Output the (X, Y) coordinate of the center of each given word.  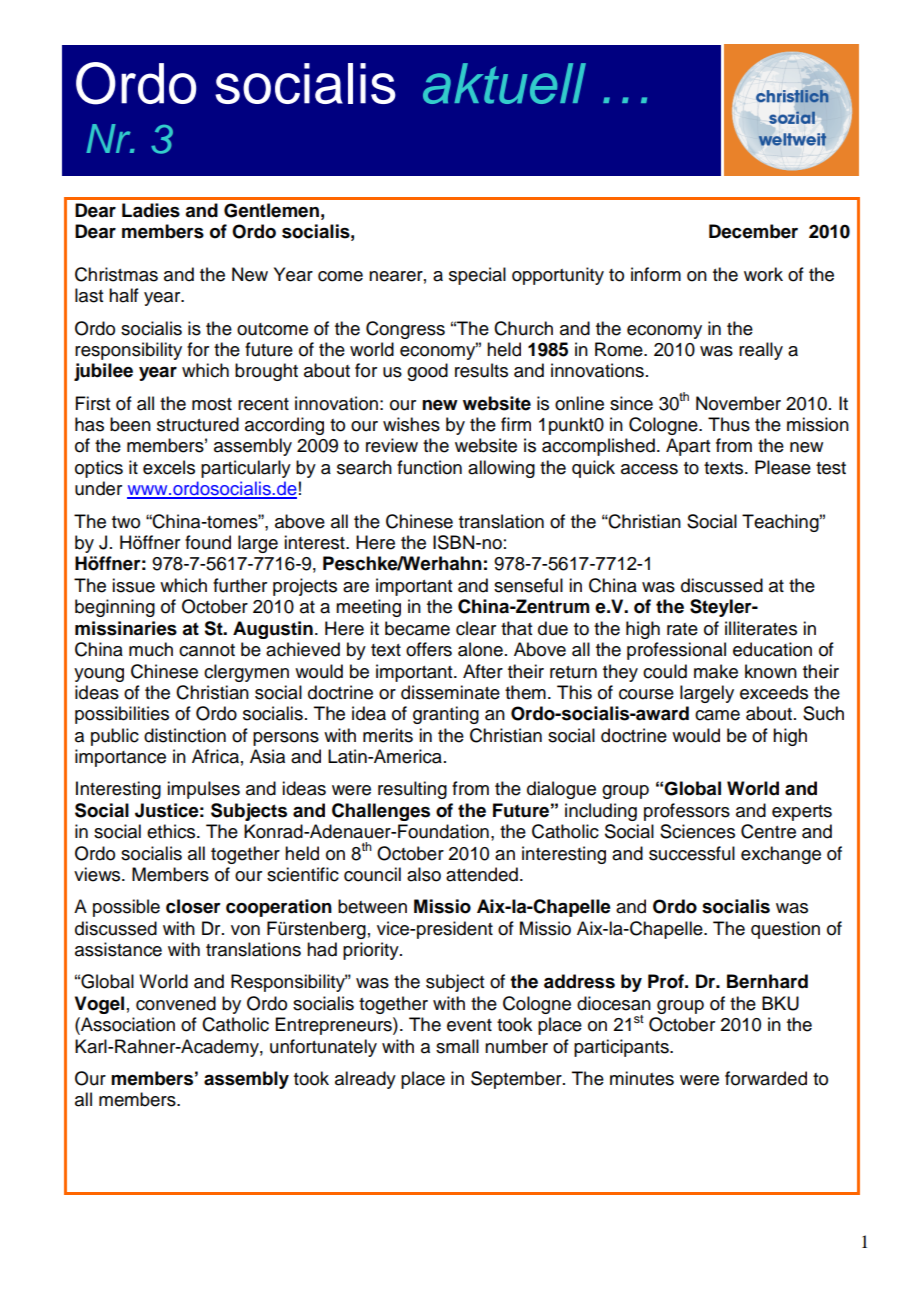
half (124, 295)
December (753, 231)
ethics (172, 831)
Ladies (151, 210)
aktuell (504, 83)
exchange (781, 855)
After (483, 671)
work (763, 274)
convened (176, 1003)
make (716, 671)
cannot (207, 650)
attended (482, 874)
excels (169, 467)
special (477, 276)
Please (783, 467)
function (429, 467)
